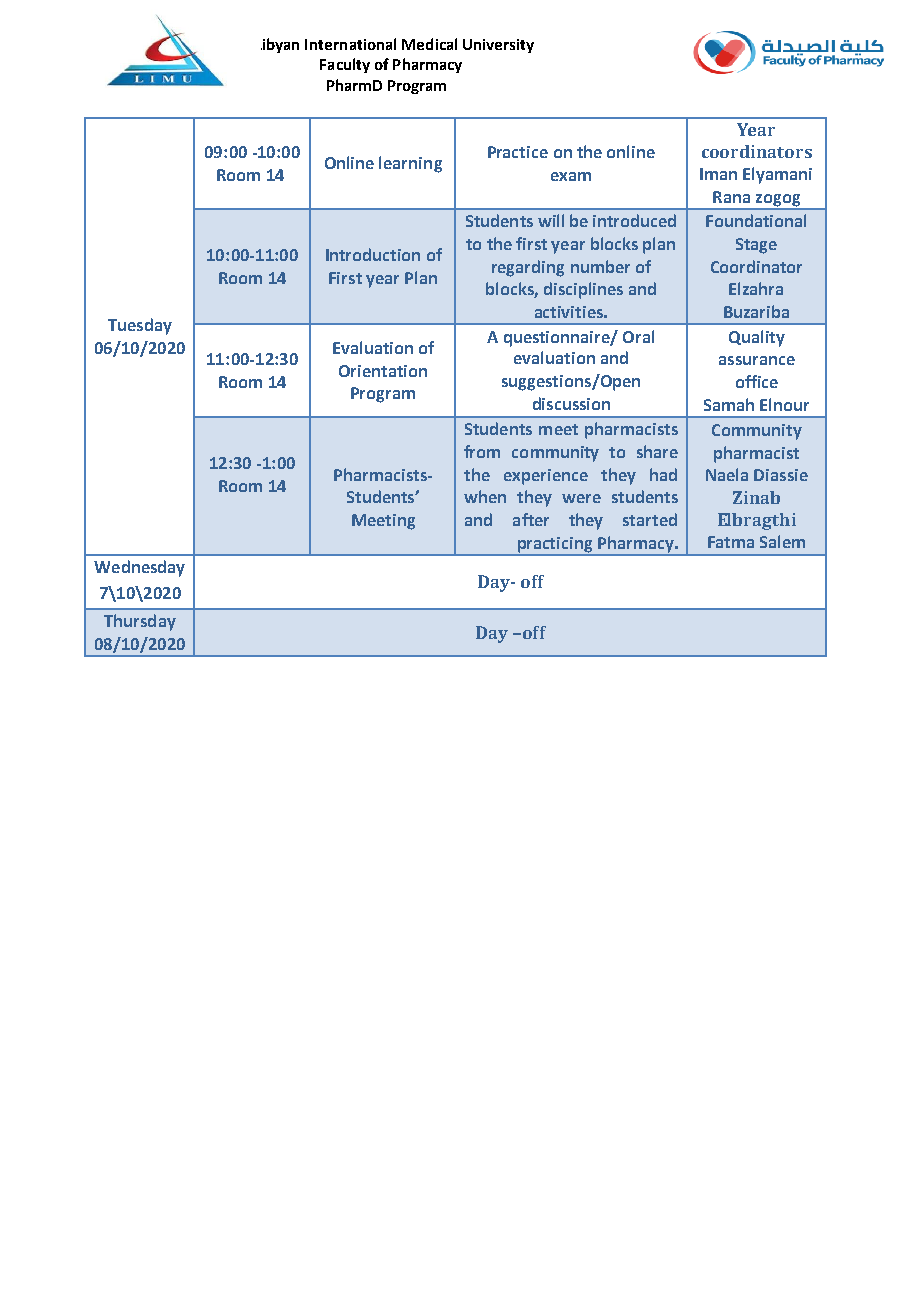 This screenshot has height=1308, width=924. I want to click on Medical, so click(429, 44).
